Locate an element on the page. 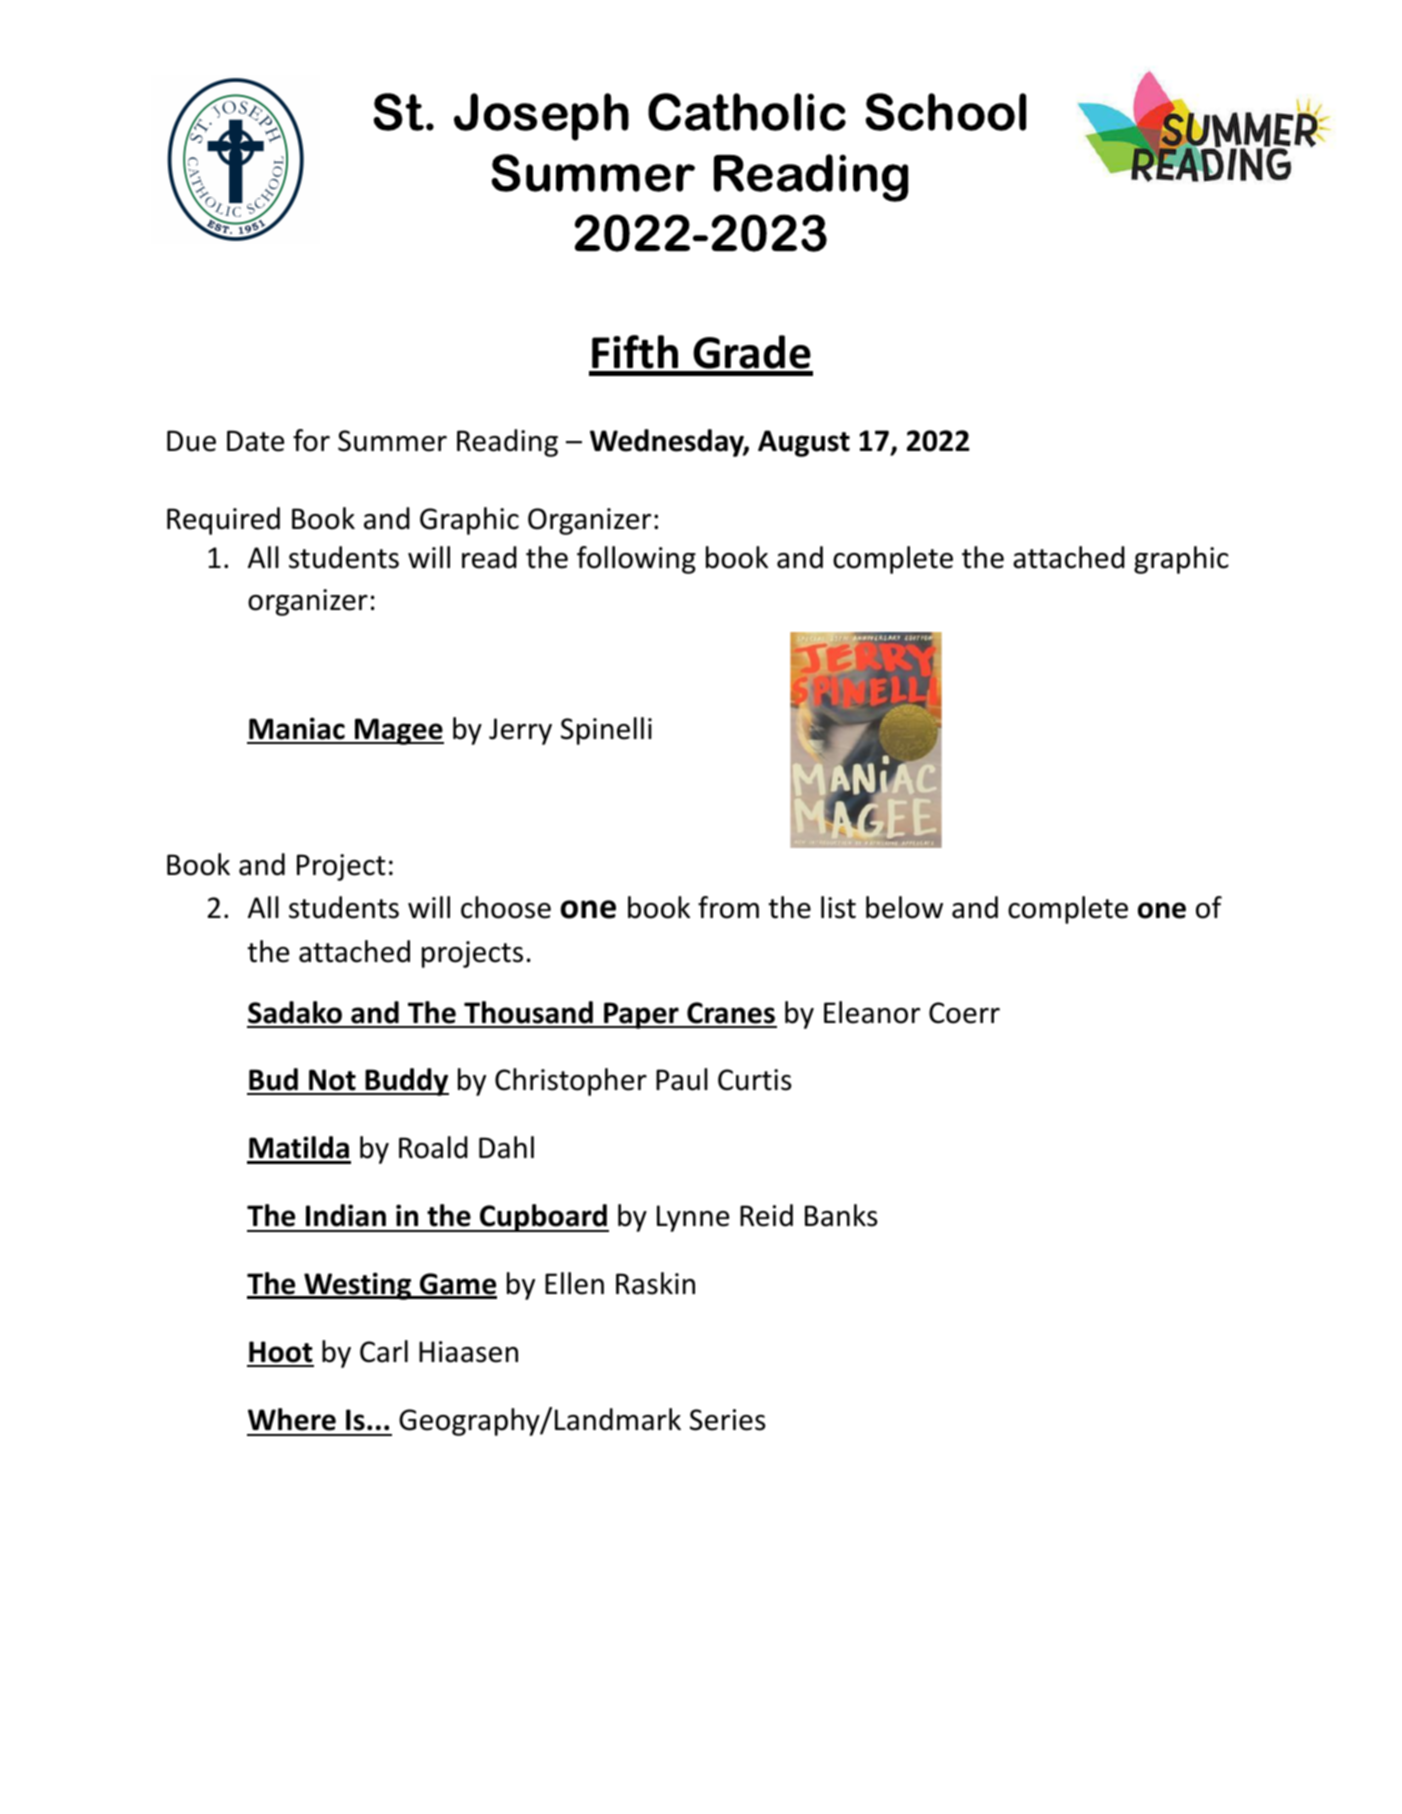 The image size is (1402, 1814). Joseph is located at coordinates (541, 117).
